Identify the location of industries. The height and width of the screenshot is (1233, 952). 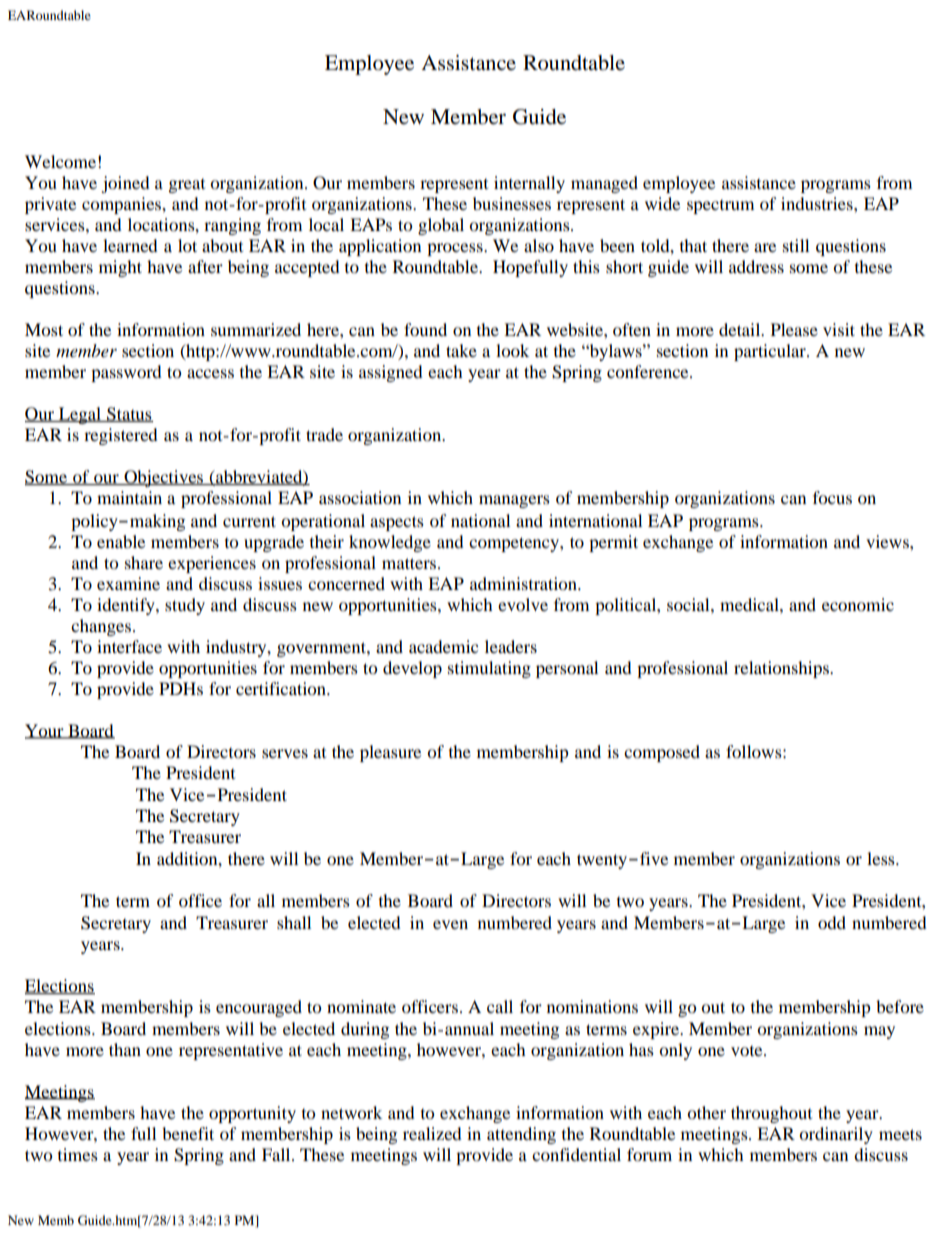
(818, 203).
